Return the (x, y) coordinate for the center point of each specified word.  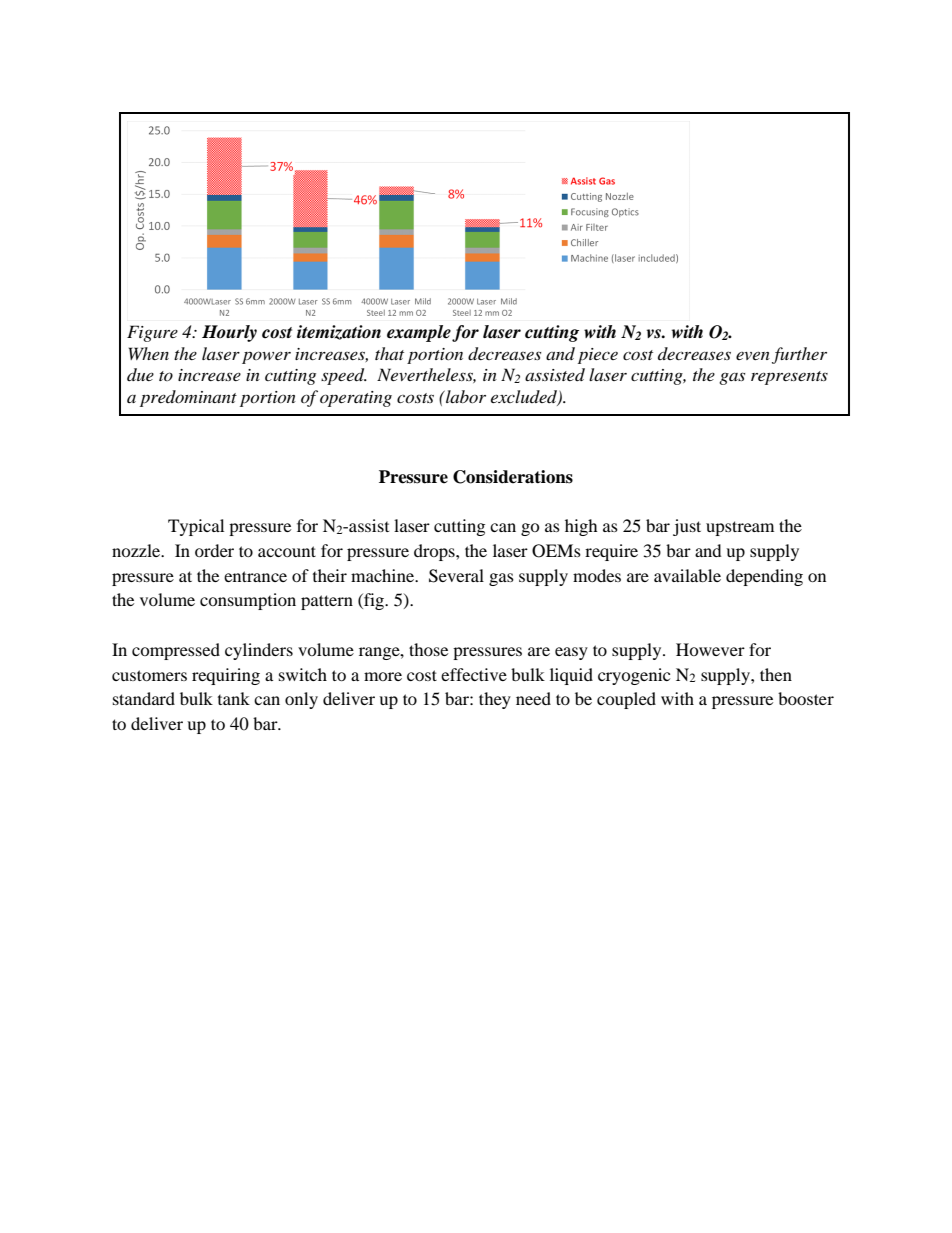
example (419, 333)
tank (234, 698)
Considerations (513, 477)
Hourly (229, 333)
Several (456, 576)
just (687, 527)
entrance (255, 576)
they (495, 700)
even (753, 355)
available (687, 575)
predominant (188, 398)
